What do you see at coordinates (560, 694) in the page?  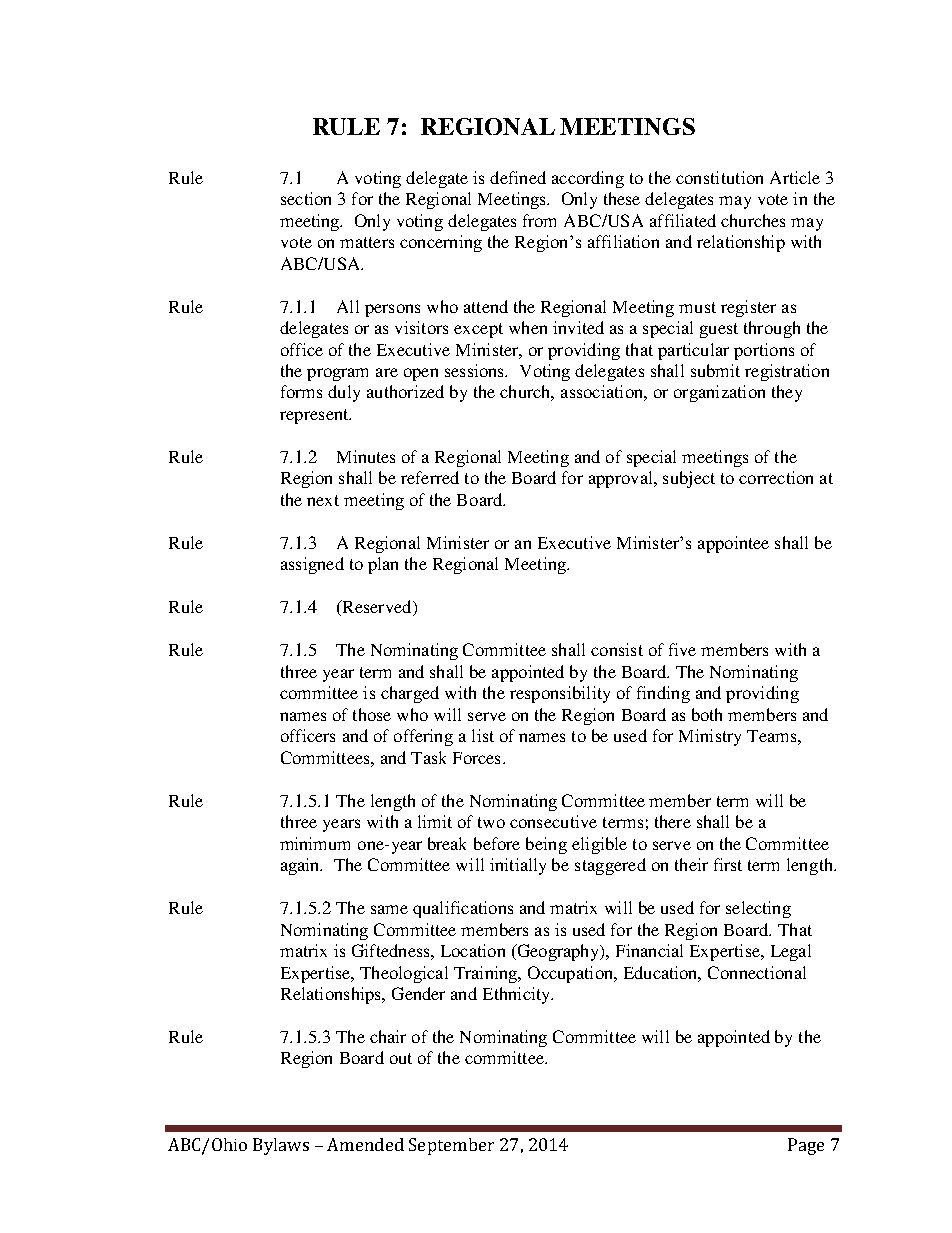 I see `responsibility` at bounding box center [560, 694].
